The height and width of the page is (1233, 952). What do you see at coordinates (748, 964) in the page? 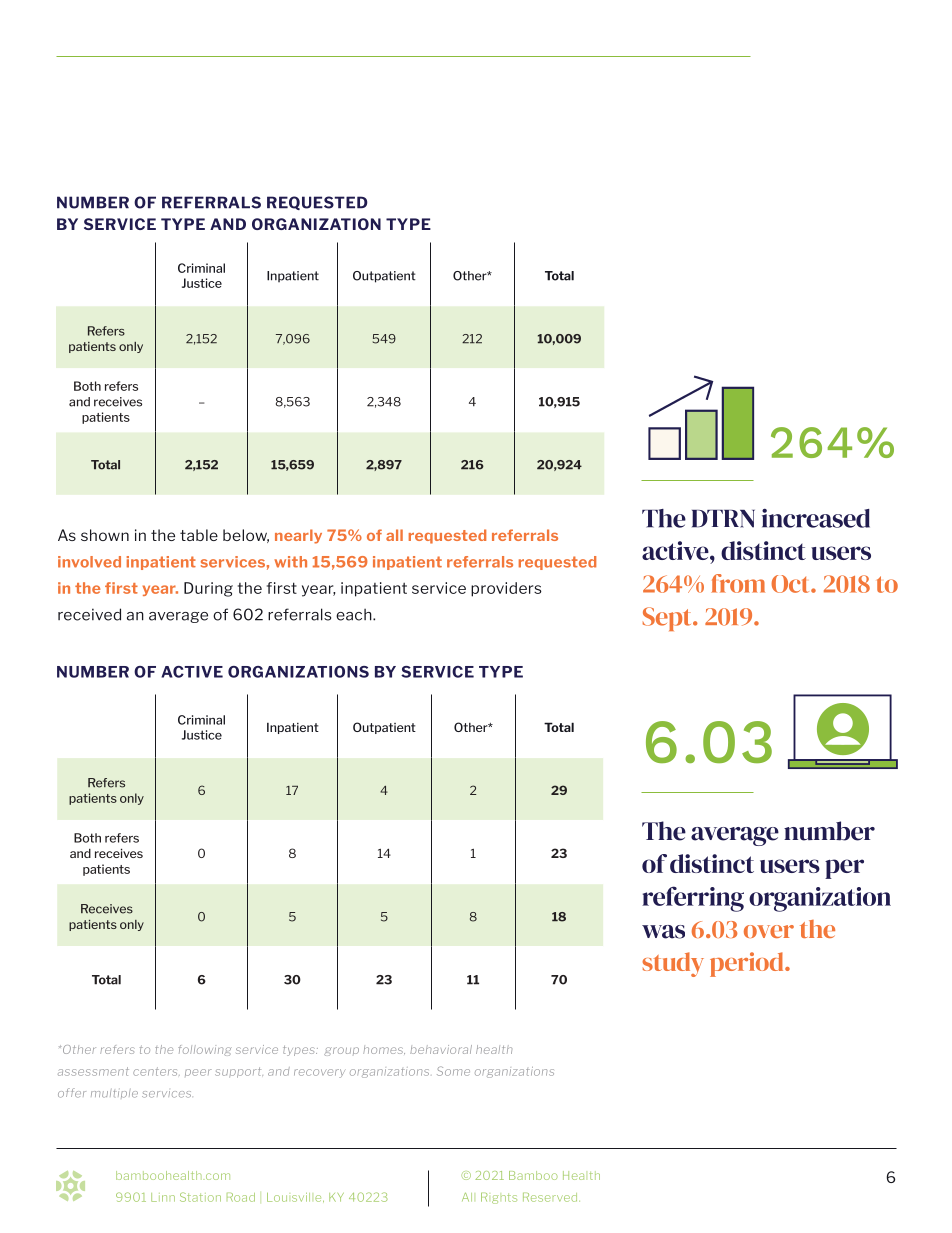
I see `period` at bounding box center [748, 964].
